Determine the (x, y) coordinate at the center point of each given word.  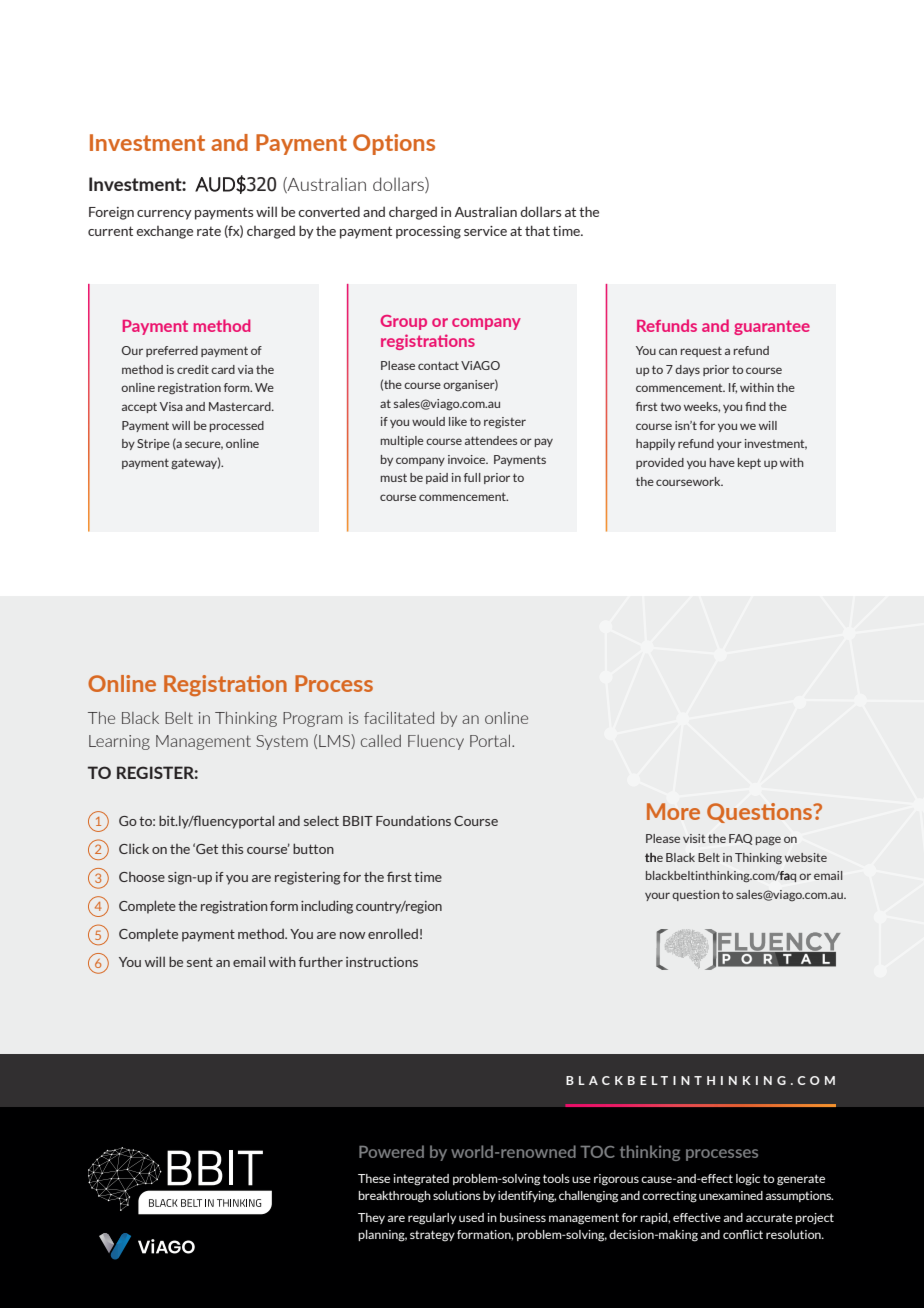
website (806, 857)
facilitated (399, 718)
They (371, 1218)
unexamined (731, 1195)
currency (164, 215)
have (722, 462)
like (458, 421)
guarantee (772, 327)
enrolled (393, 933)
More (673, 811)
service (485, 231)
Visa (171, 406)
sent (200, 962)
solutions (457, 1195)
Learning (119, 742)
